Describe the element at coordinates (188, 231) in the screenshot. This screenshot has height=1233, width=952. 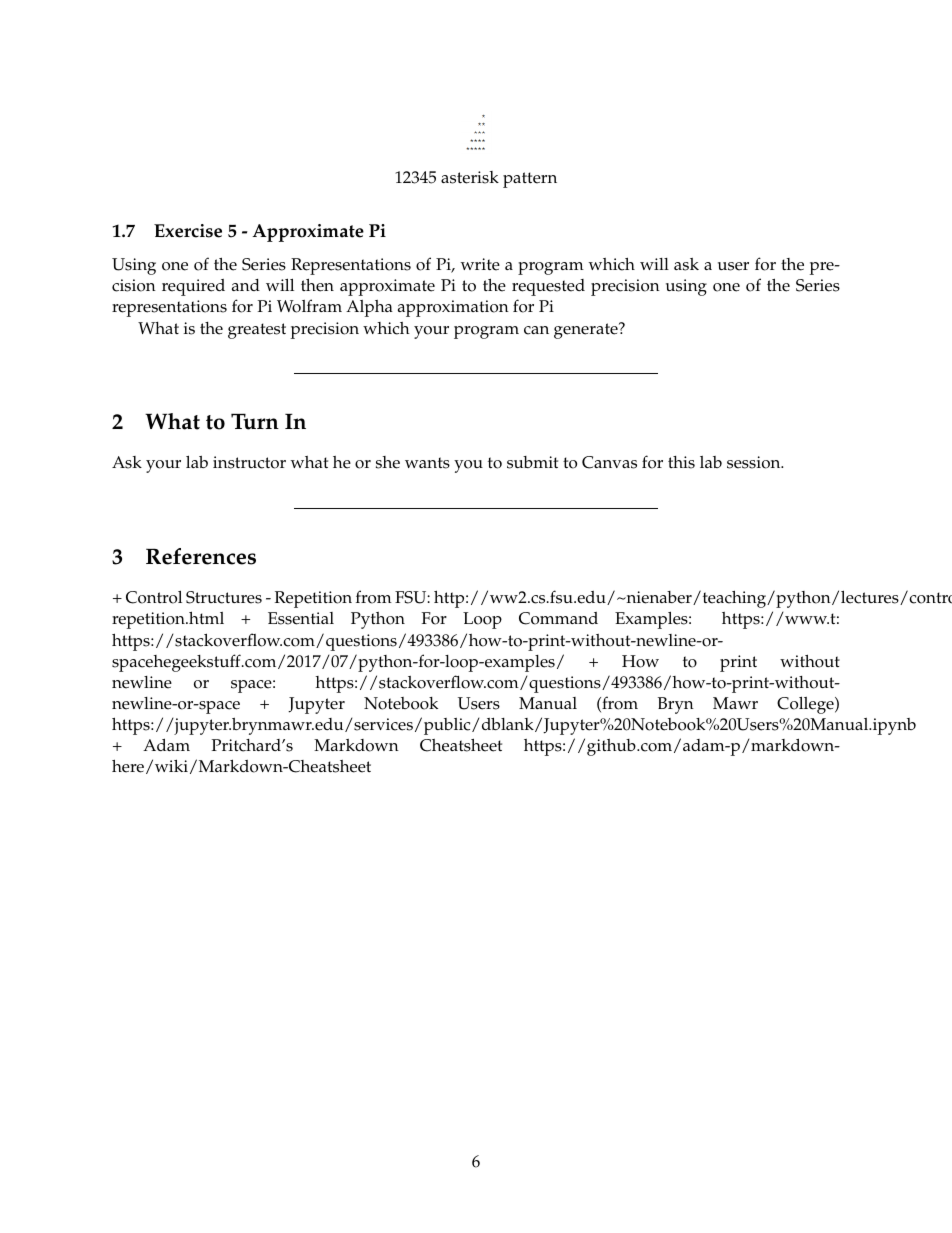
I see `Exercise` at that location.
